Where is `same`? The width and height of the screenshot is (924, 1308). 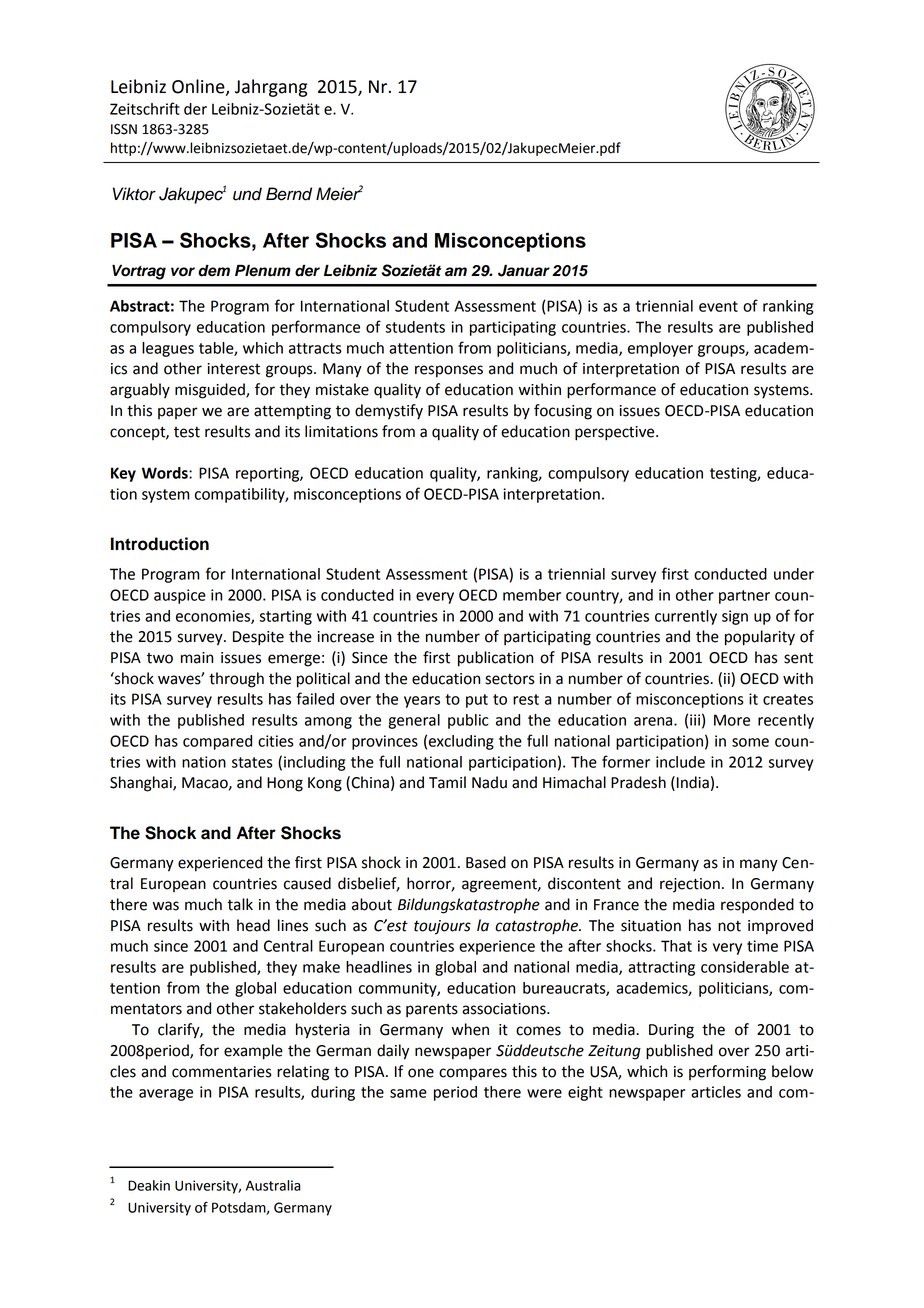
same is located at coordinates (408, 1093).
